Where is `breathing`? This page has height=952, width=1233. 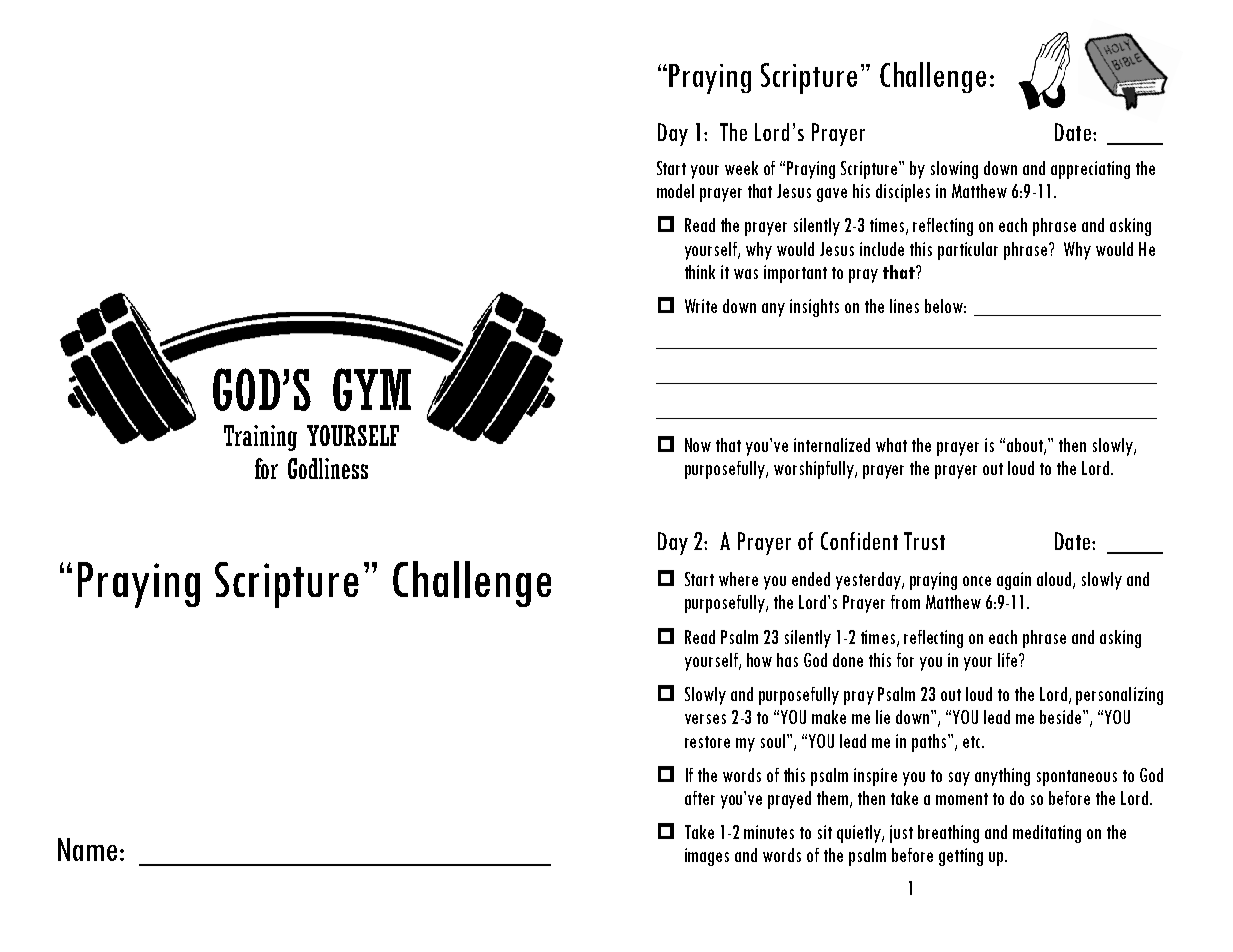 breathing is located at coordinates (948, 834).
